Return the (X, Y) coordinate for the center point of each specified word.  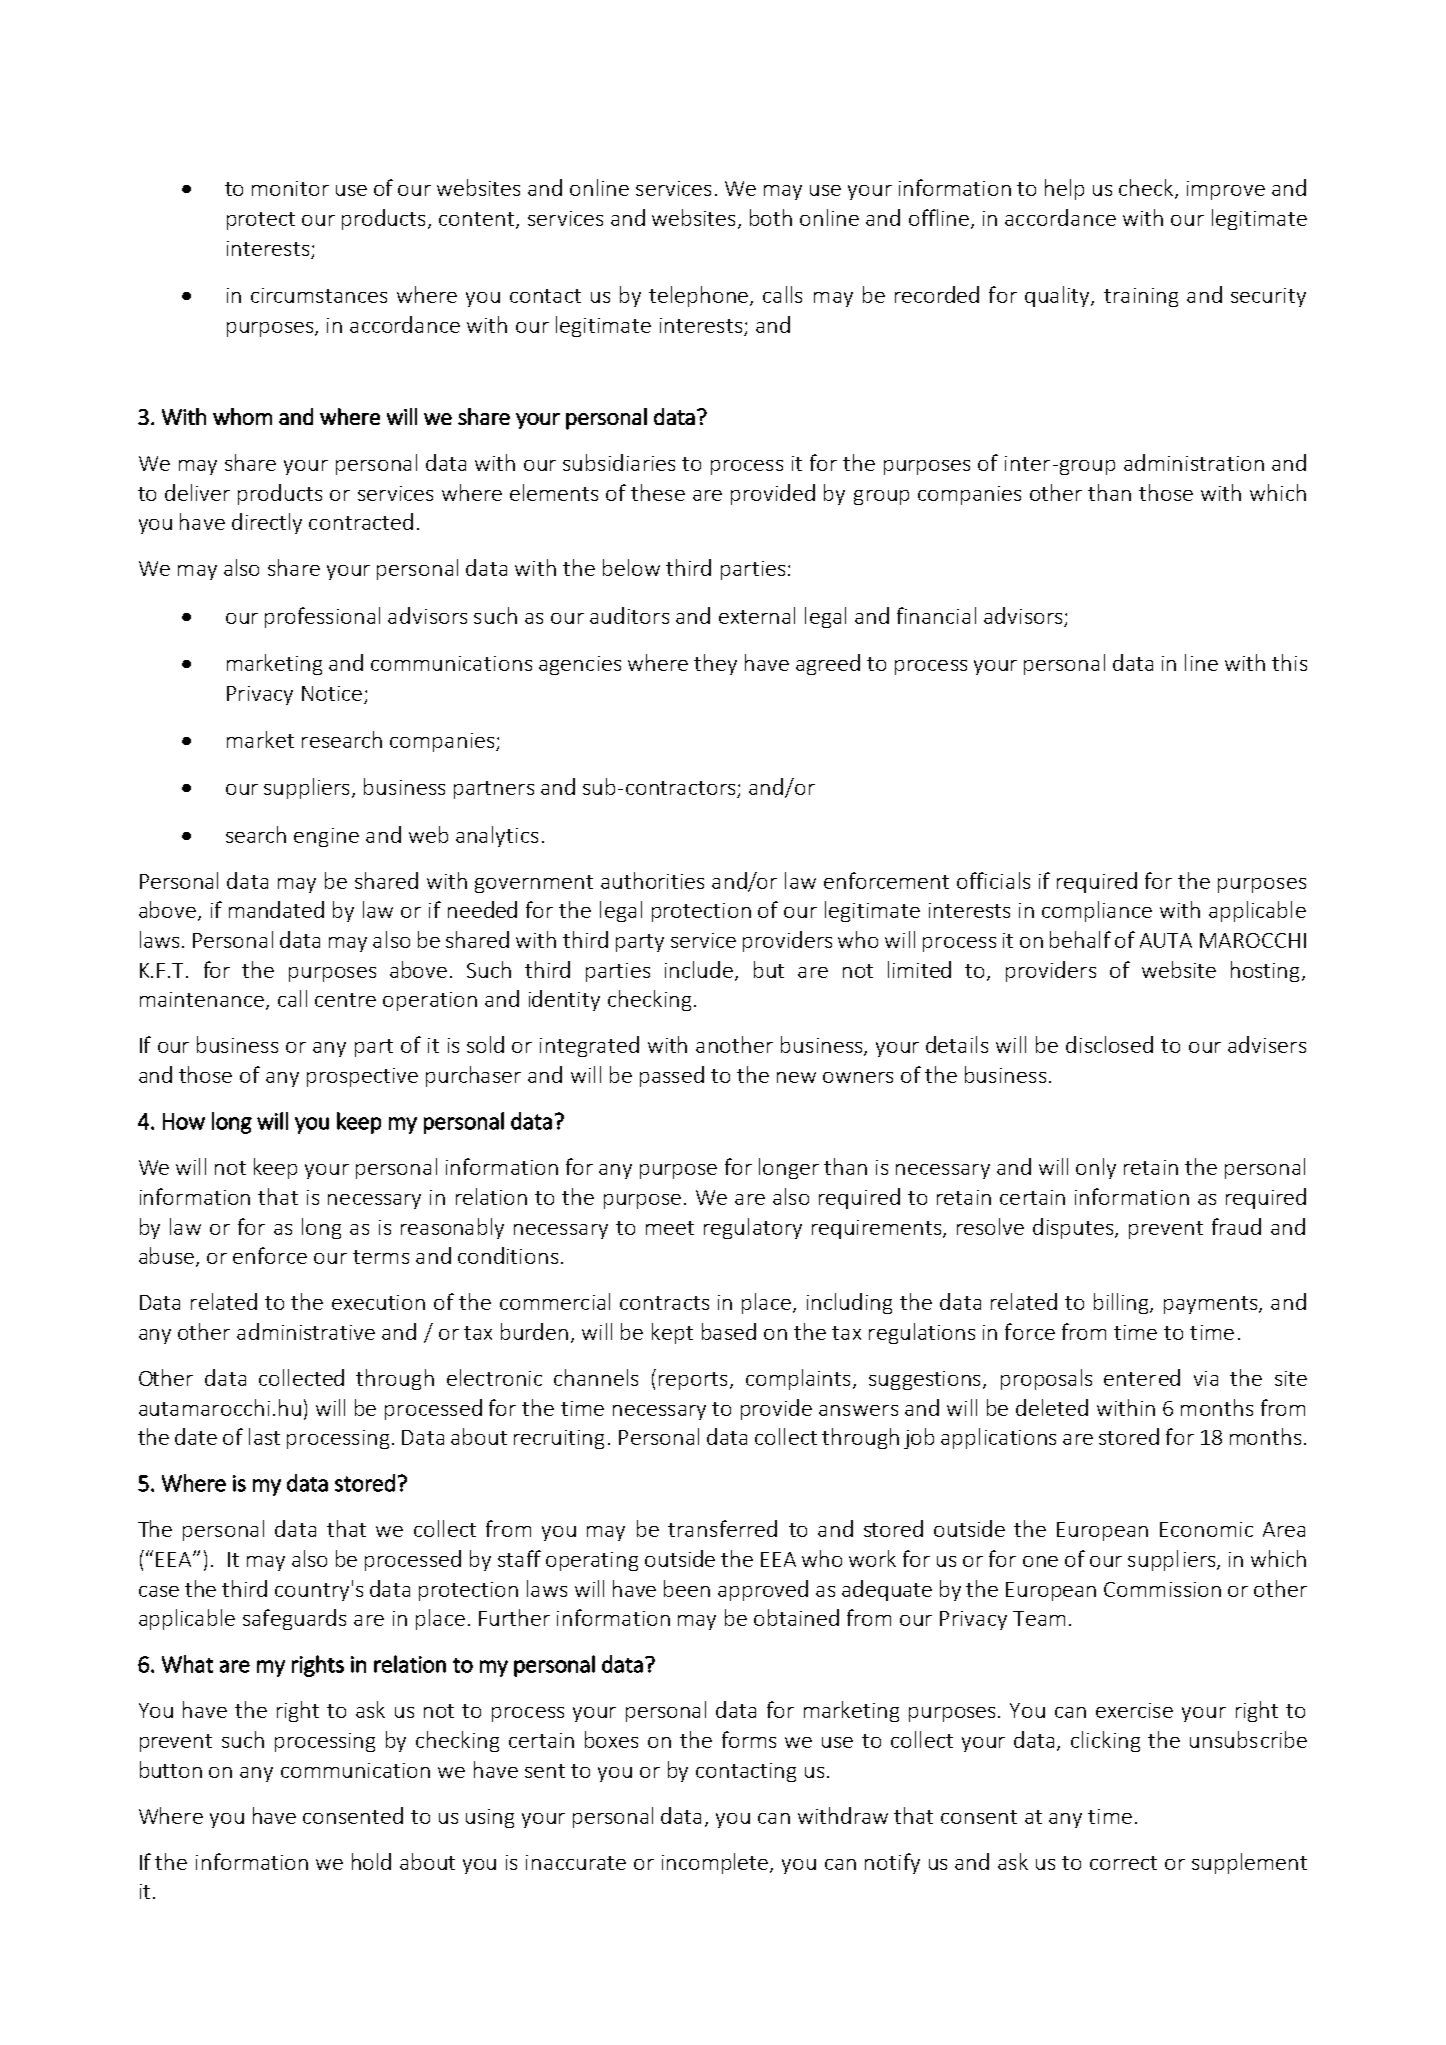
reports (693, 1381)
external (757, 615)
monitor (290, 188)
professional (322, 617)
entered (1142, 1377)
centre (345, 1000)
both (771, 217)
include (699, 969)
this (1289, 662)
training (1141, 297)
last (264, 1436)
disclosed (1109, 1044)
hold (371, 1861)
